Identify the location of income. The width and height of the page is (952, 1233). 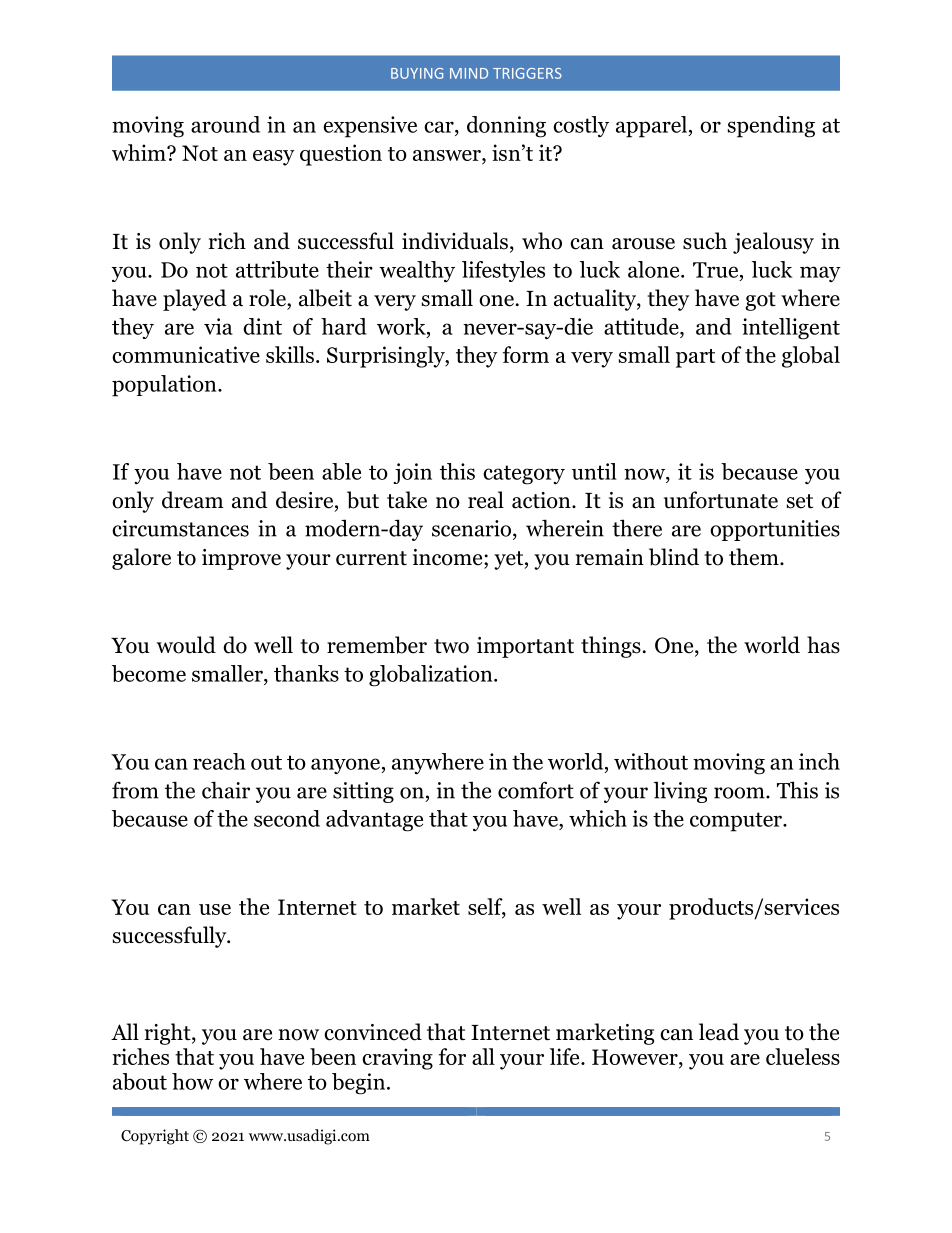
(449, 557).
